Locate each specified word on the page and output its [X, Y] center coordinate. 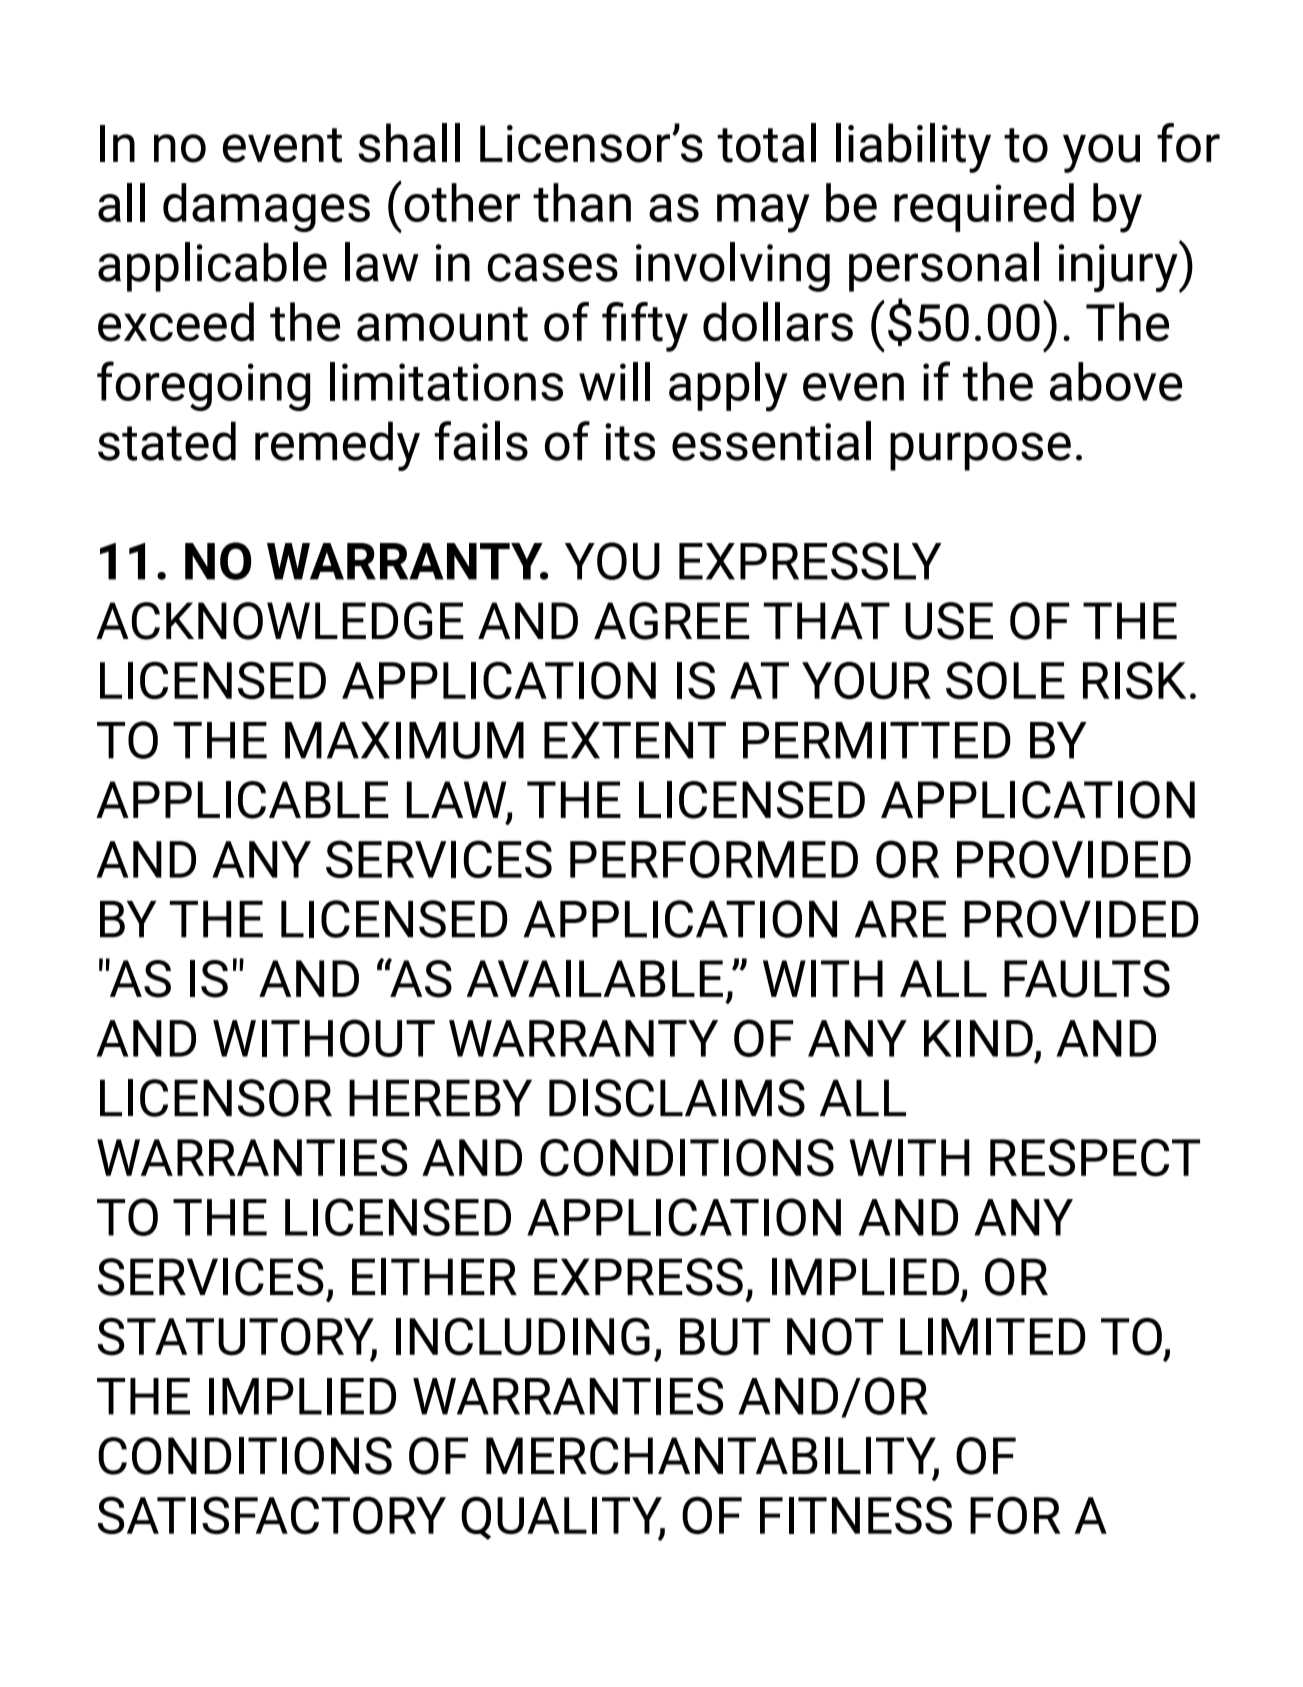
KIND [978, 1038]
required [984, 207]
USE [949, 621]
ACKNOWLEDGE [280, 621]
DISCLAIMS [677, 1098]
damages [266, 207]
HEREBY [440, 1097]
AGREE [672, 621]
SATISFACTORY [272, 1515]
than [582, 202]
